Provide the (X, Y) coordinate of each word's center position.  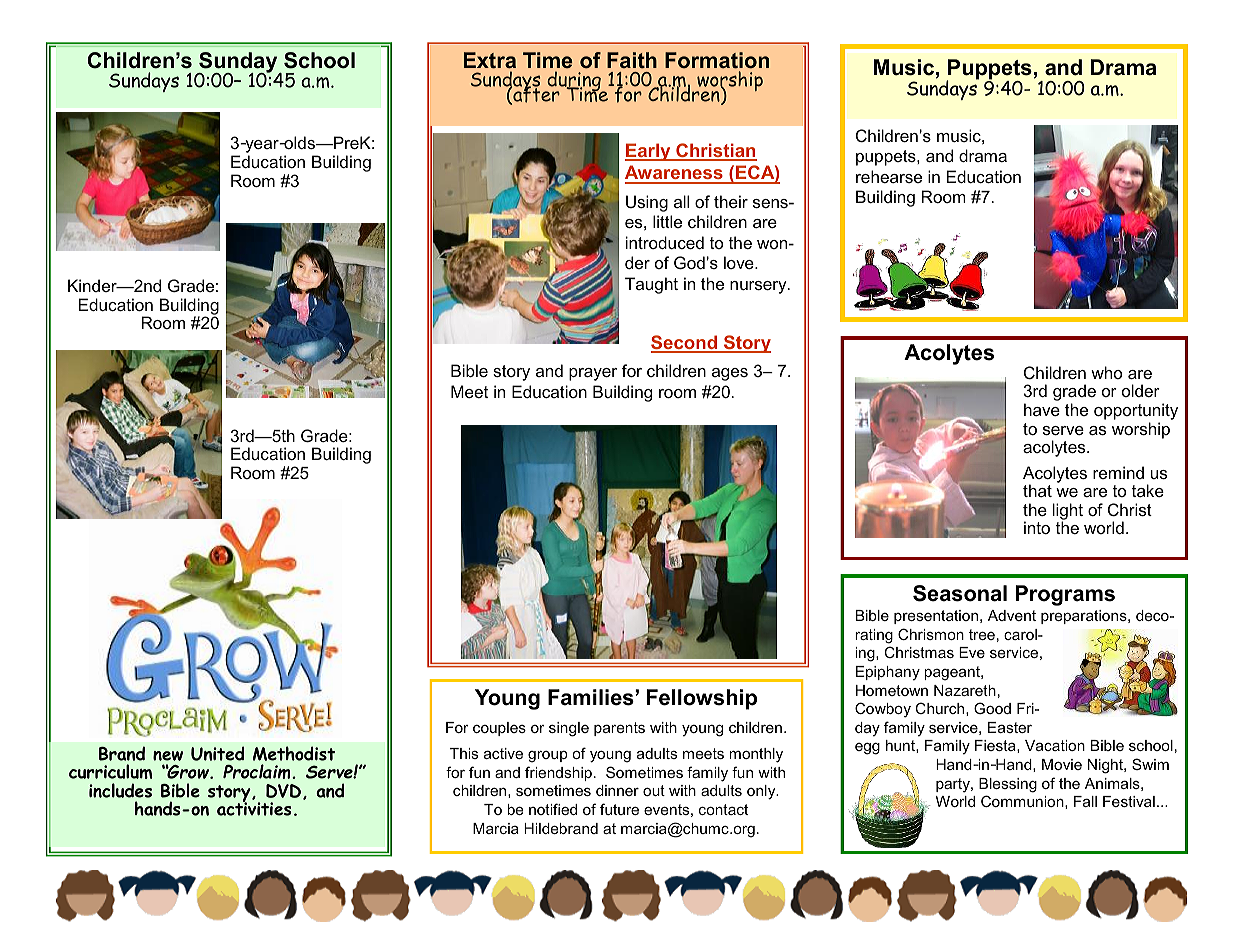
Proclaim (258, 771)
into (1037, 527)
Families (592, 697)
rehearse (889, 176)
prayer (593, 374)
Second (685, 343)
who (1106, 372)
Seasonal (960, 593)
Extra (490, 60)
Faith (632, 60)
